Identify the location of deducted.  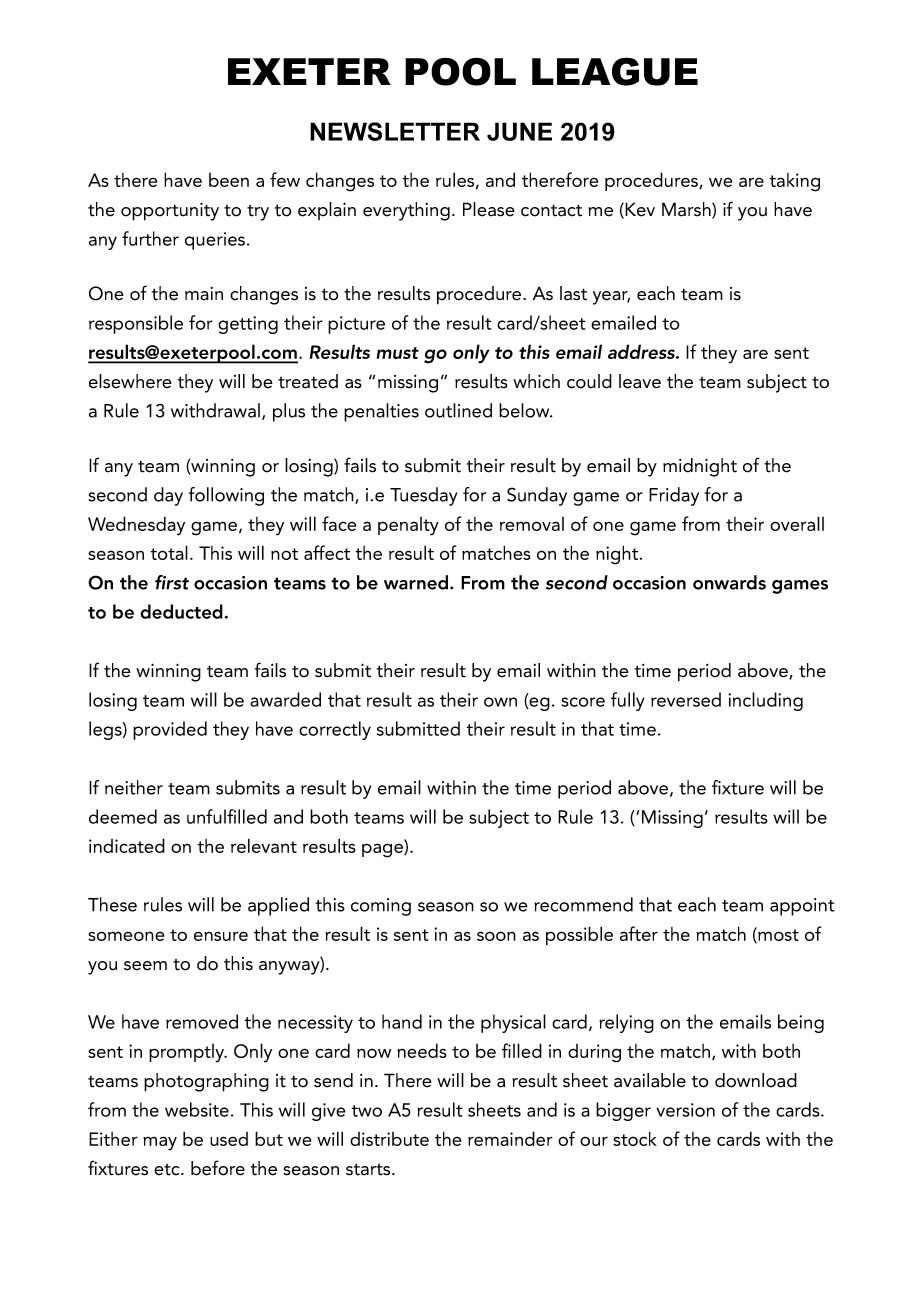
(181, 611).
